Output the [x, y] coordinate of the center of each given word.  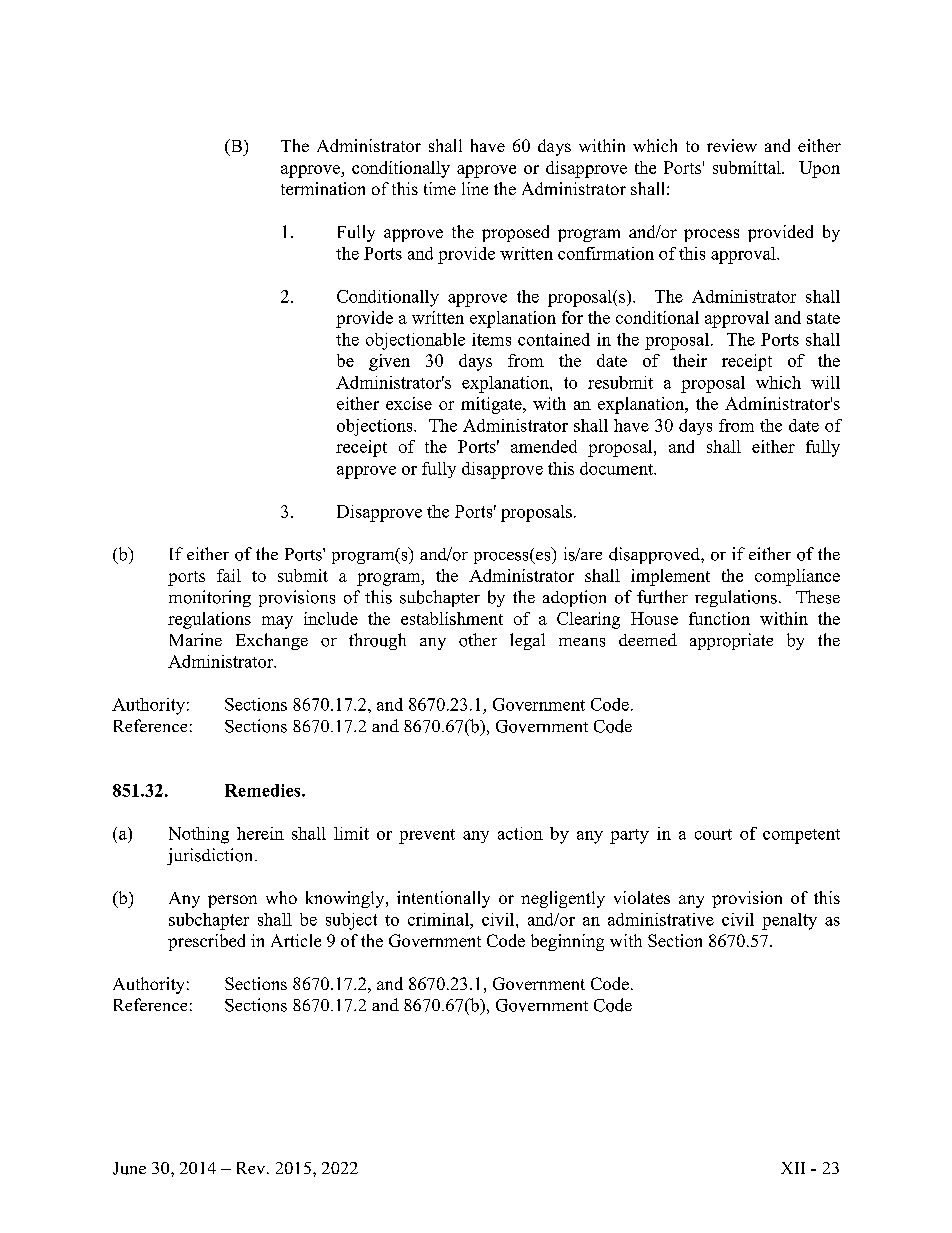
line [475, 188]
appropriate [731, 641]
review [732, 145]
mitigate [492, 405]
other [478, 640]
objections [376, 427]
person [232, 901]
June [129, 1168]
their [690, 360]
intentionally [443, 899]
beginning [567, 942]
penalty [789, 921]
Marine [196, 639]
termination [323, 188]
